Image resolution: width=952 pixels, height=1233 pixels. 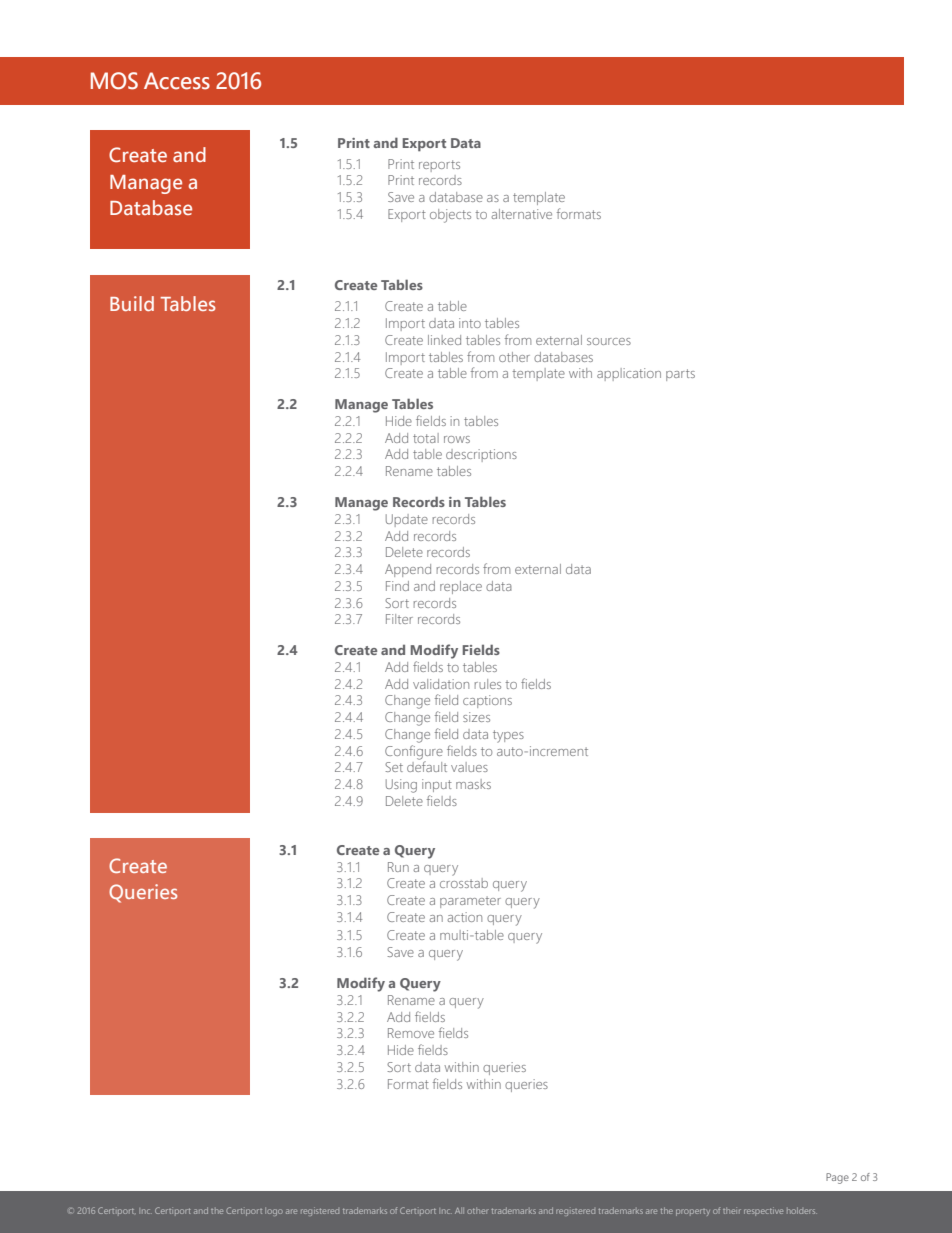 I want to click on respective, so click(x=763, y=1211).
